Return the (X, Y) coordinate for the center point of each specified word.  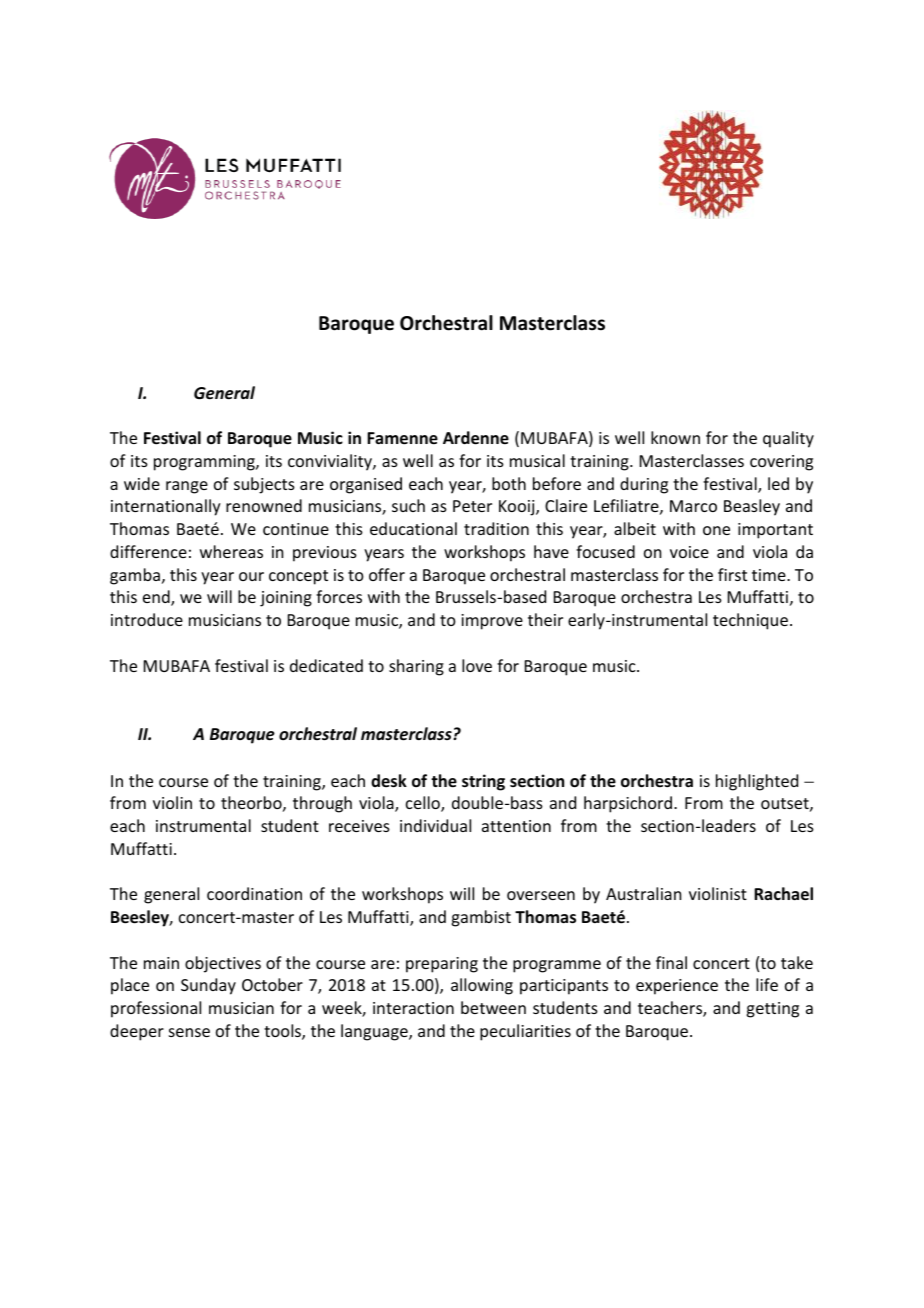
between (493, 1007)
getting (772, 1010)
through (322, 804)
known (675, 437)
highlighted (757, 782)
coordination (254, 893)
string (483, 782)
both (509, 483)
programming (205, 463)
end (157, 598)
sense (189, 1032)
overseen (541, 895)
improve (492, 622)
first (732, 574)
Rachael (783, 894)
